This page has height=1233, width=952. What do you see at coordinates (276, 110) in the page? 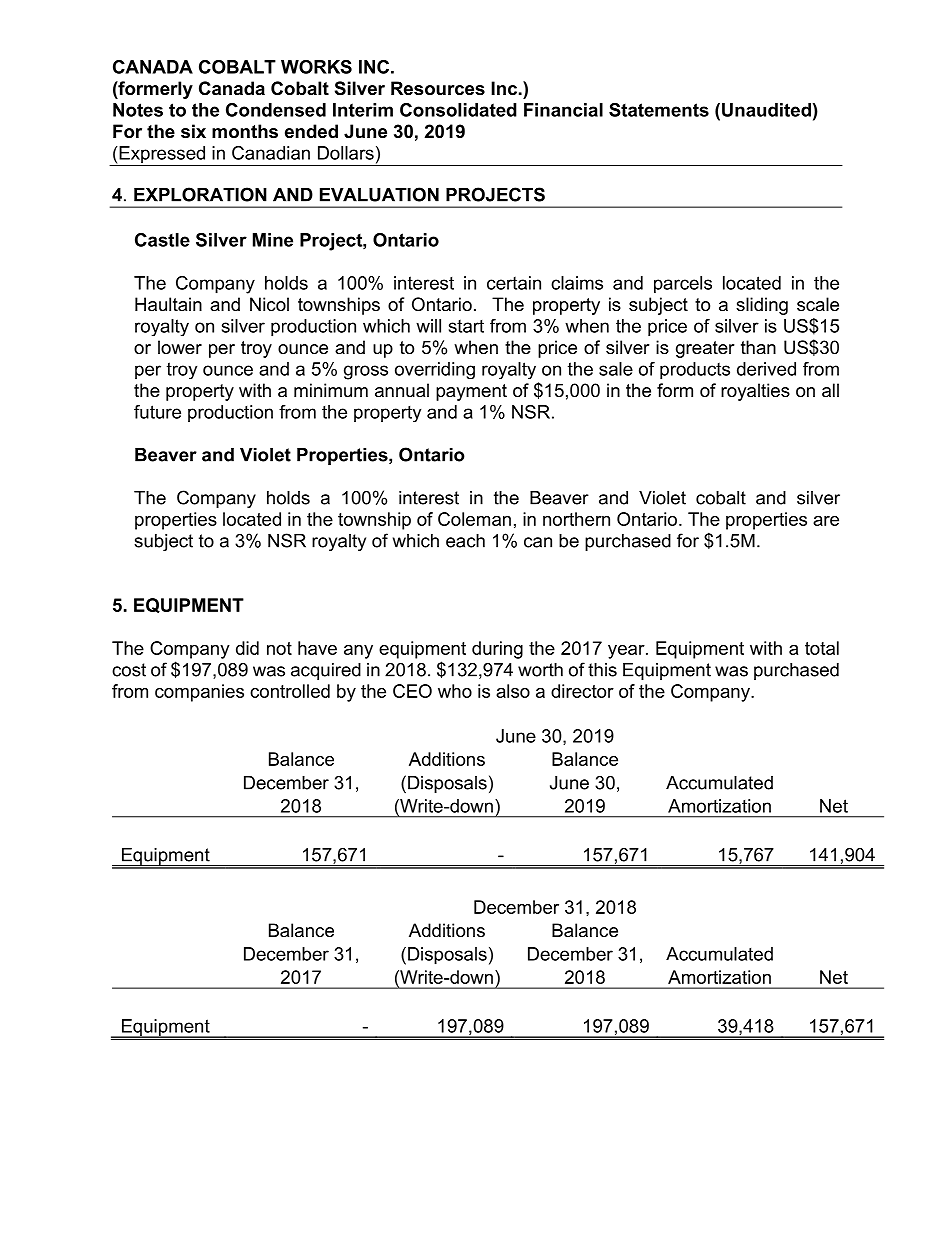
I see `Condensed` at bounding box center [276, 110].
